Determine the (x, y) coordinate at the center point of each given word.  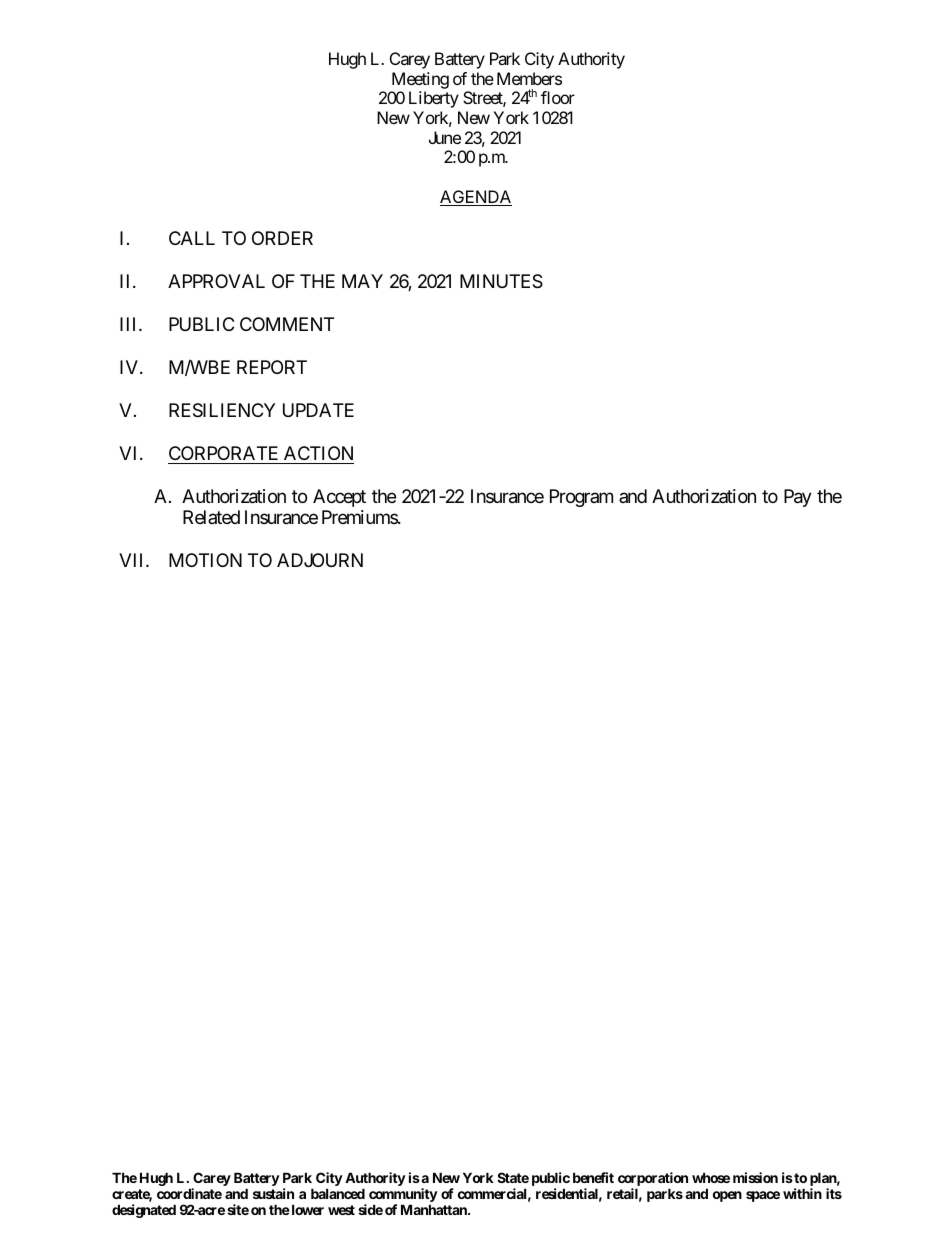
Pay (798, 498)
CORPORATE (223, 453)
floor (558, 97)
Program (581, 498)
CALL (192, 238)
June (445, 137)
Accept (339, 498)
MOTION (205, 560)
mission (755, 1177)
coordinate (189, 1193)
